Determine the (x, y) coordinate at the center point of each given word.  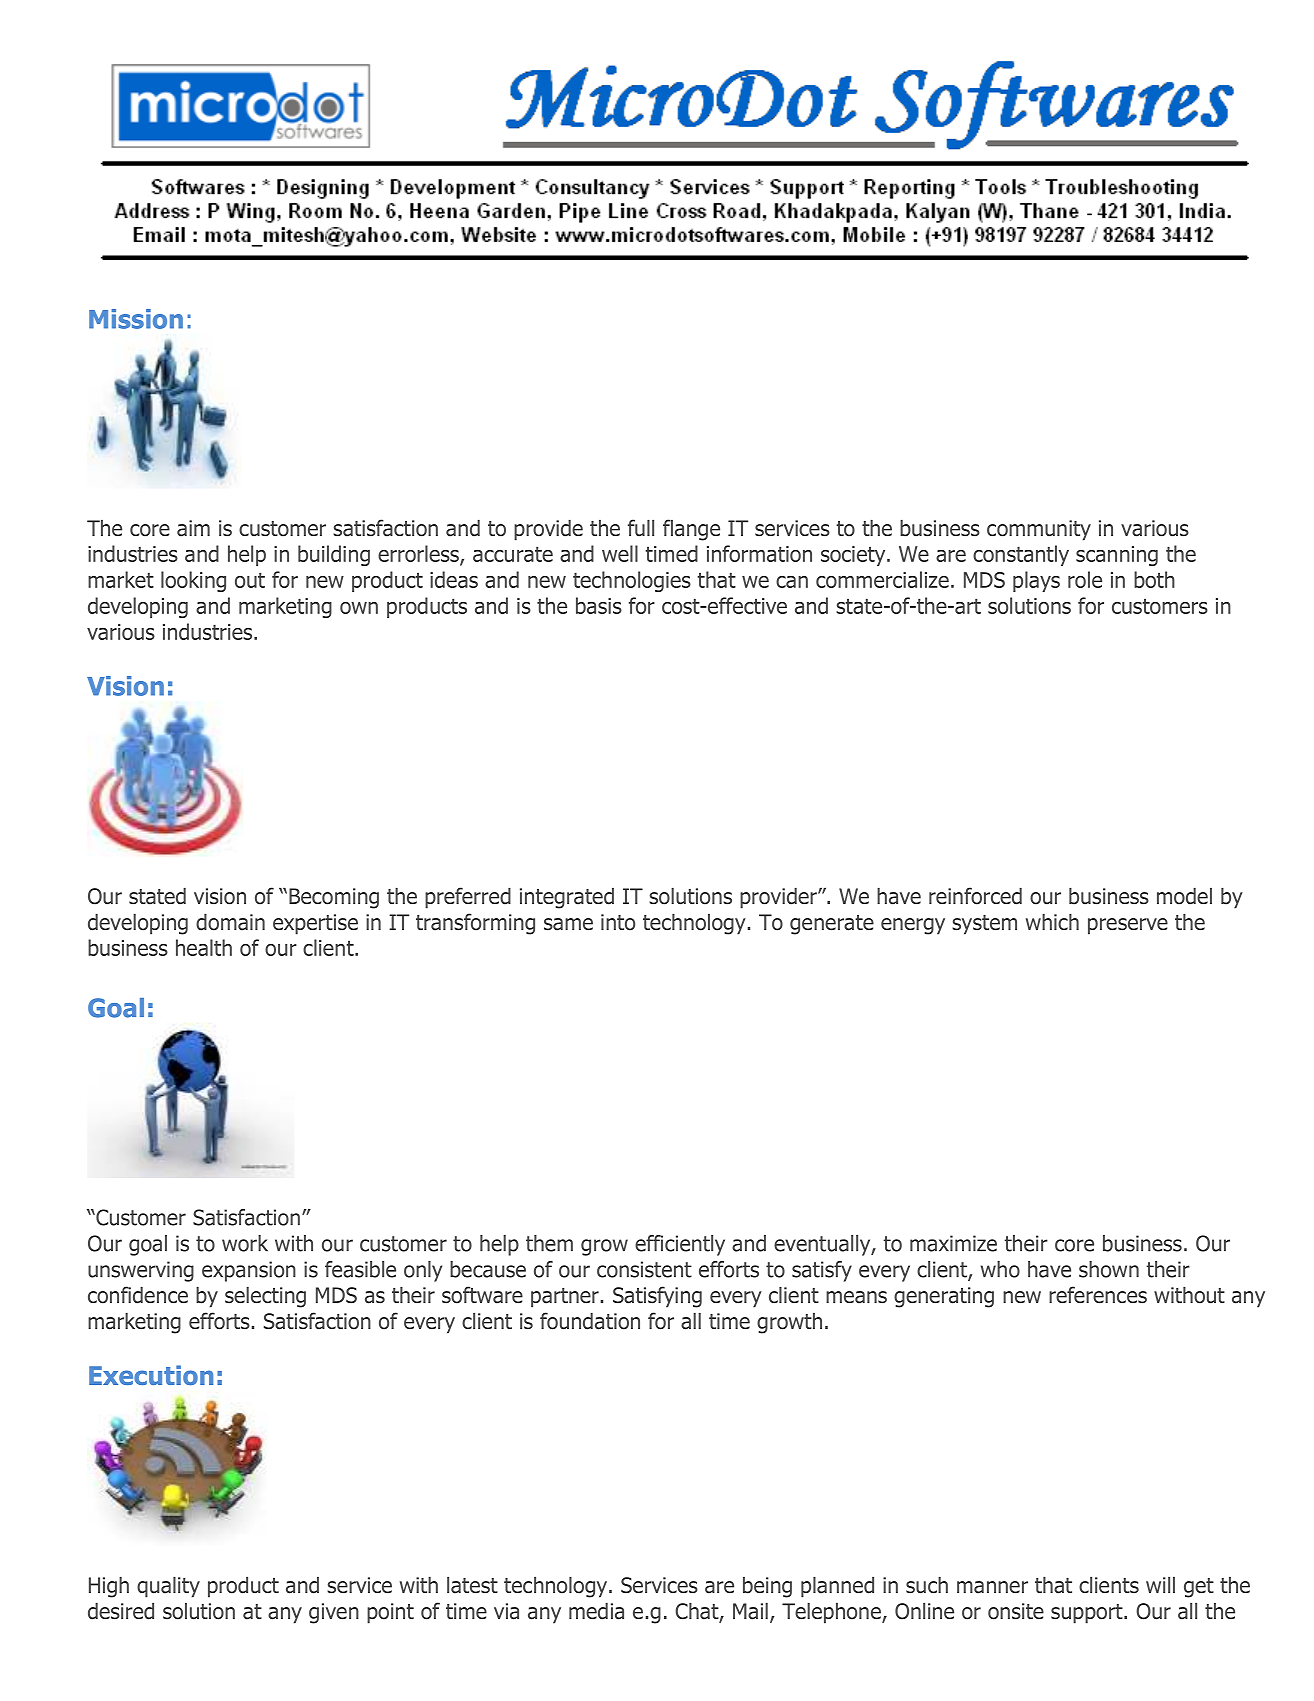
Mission (136, 319)
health (204, 947)
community (1039, 530)
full (641, 528)
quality (168, 1587)
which (1052, 922)
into (618, 922)
